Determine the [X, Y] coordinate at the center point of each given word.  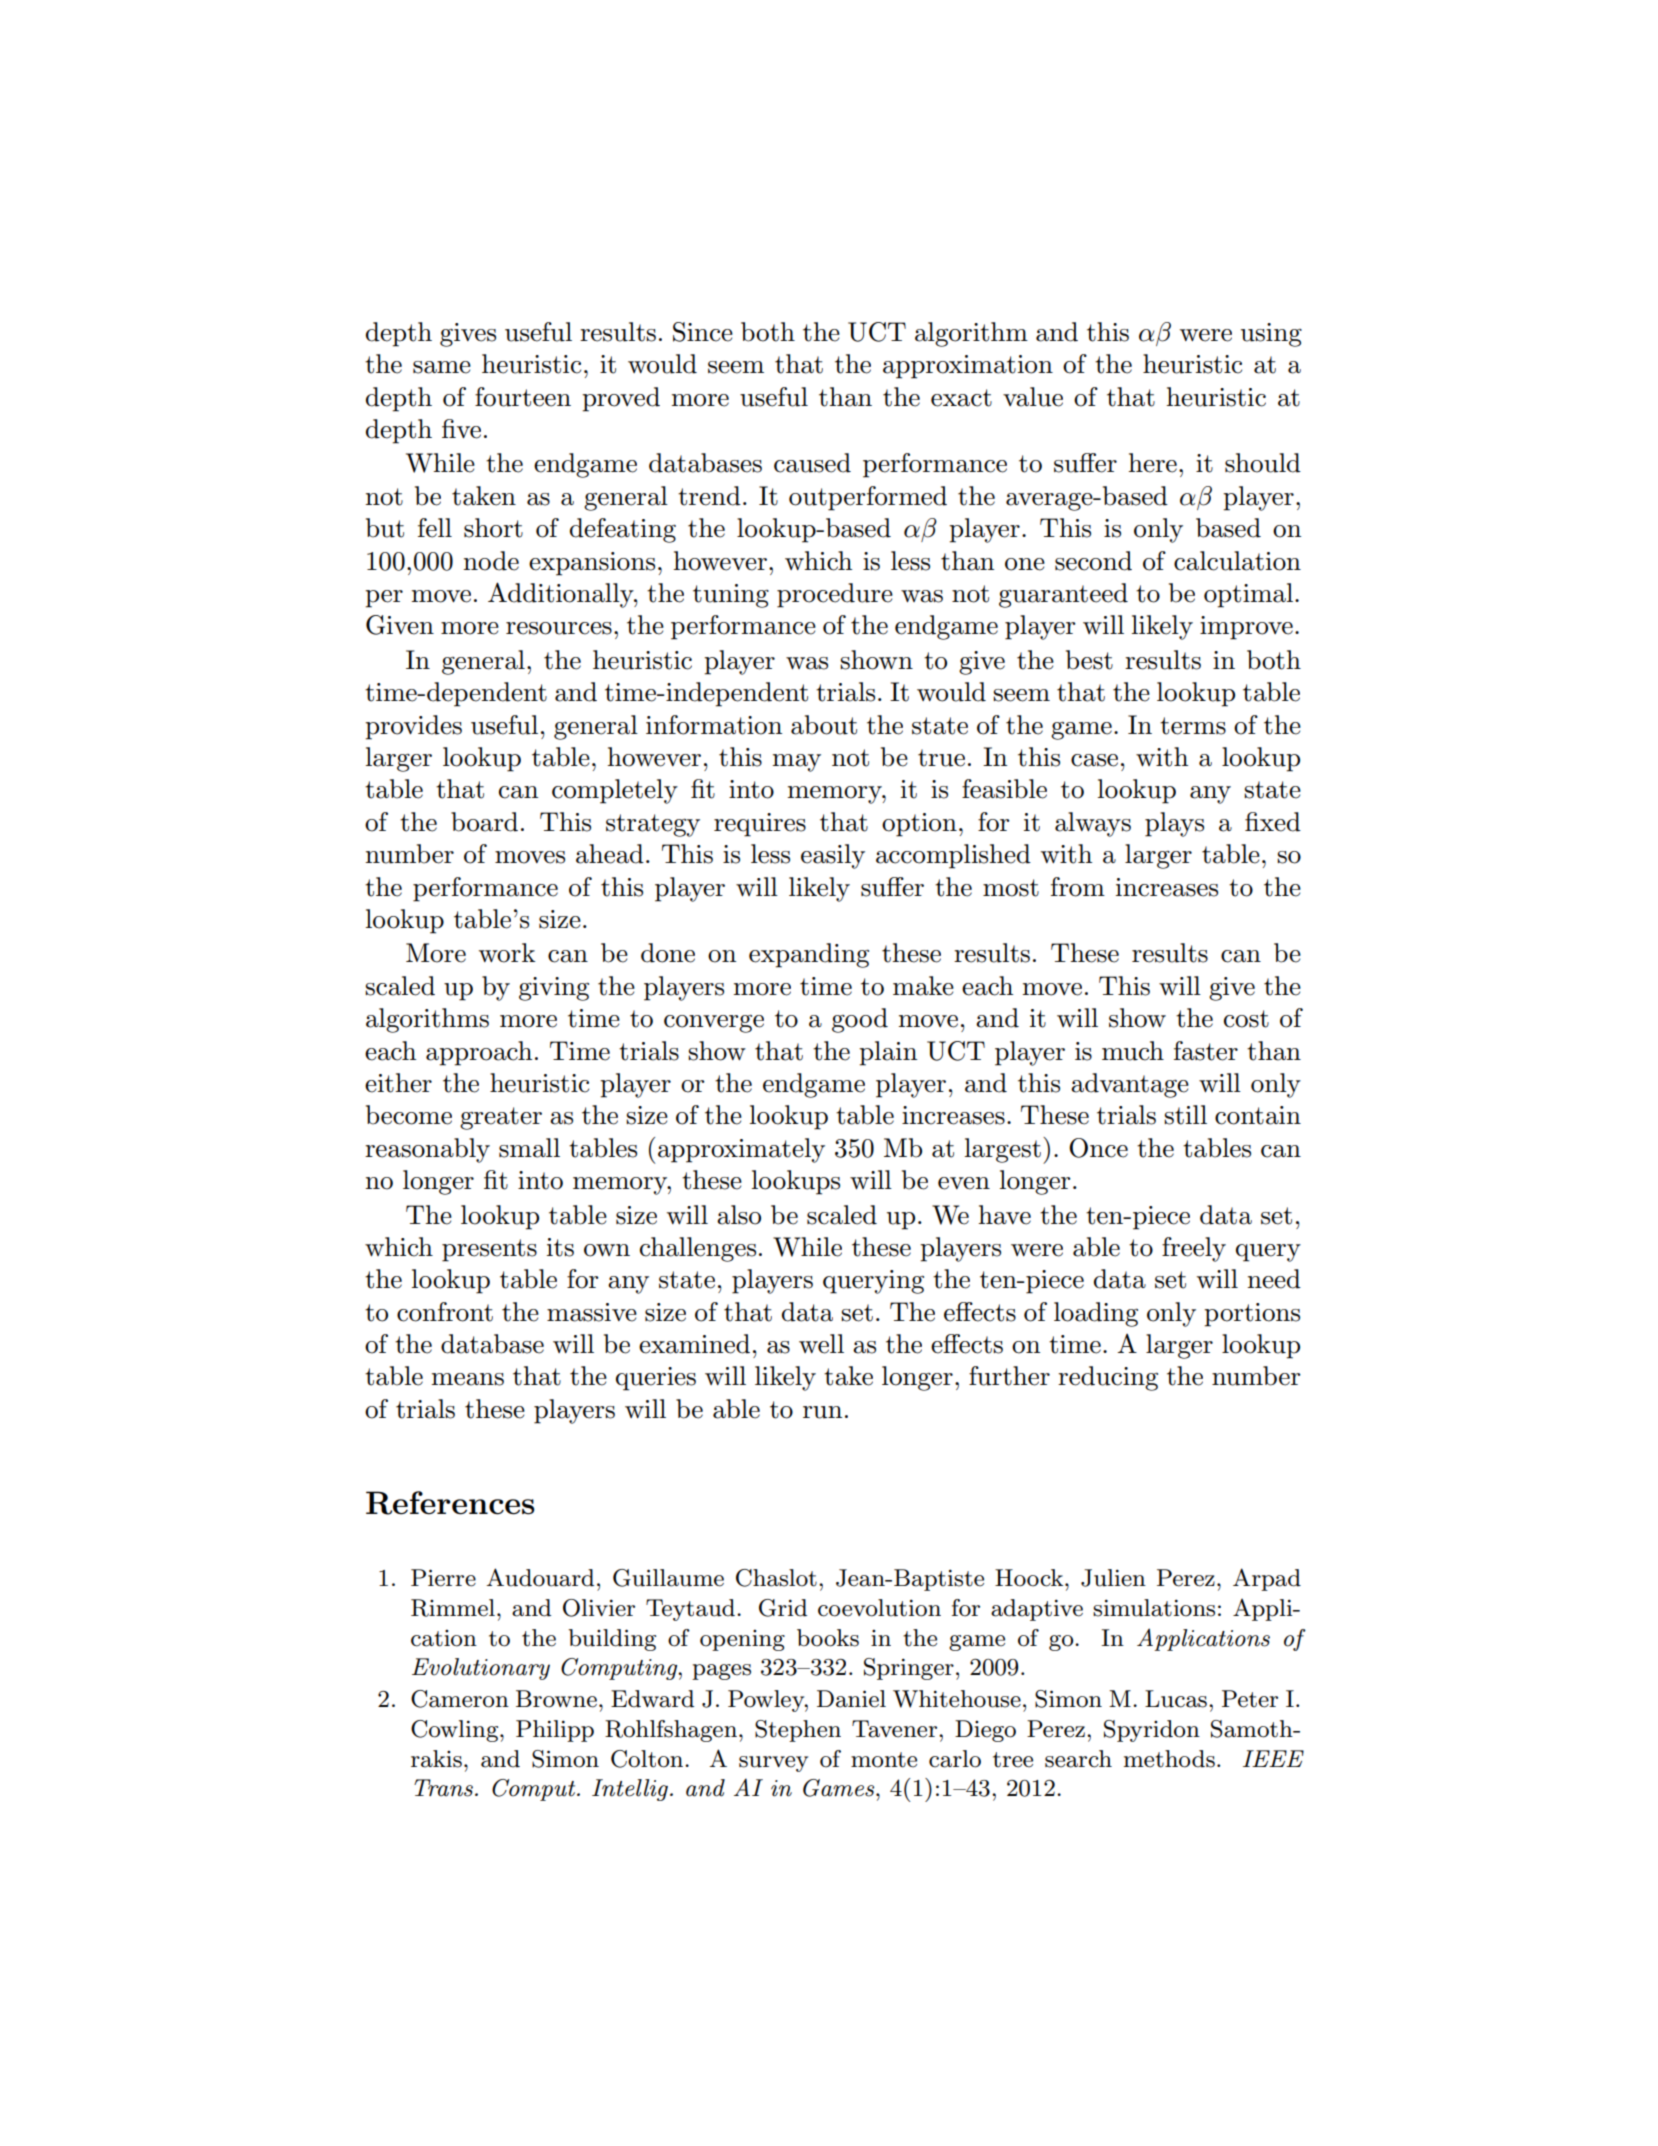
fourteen [523, 397]
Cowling [456, 1731]
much [1133, 1051]
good [860, 1020]
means [467, 1379]
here [1152, 463]
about [824, 725]
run [822, 1412]
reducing [1108, 1378]
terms [1193, 726]
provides [413, 727]
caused [812, 463]
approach [479, 1053]
